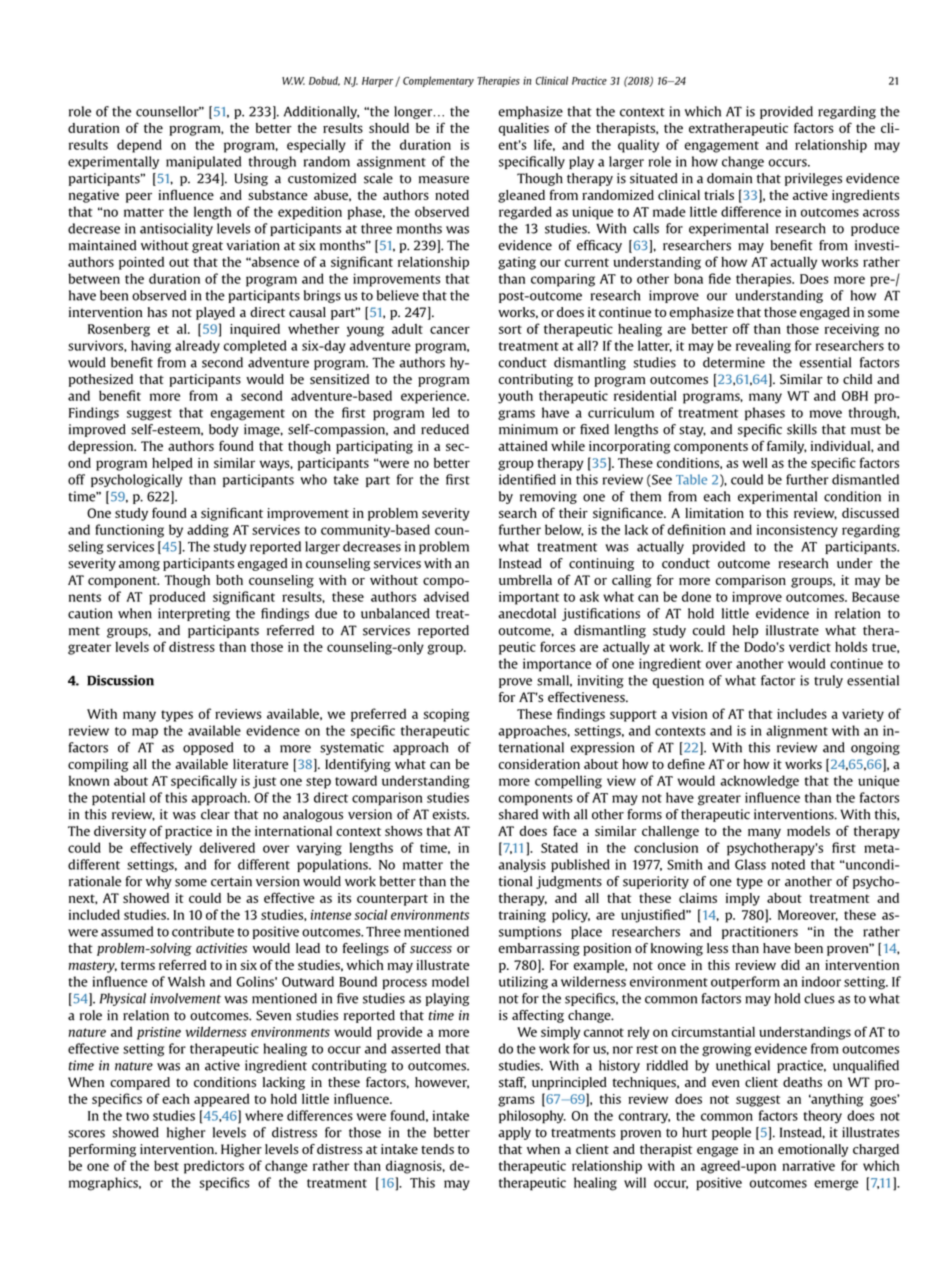 This image has width=952, height=1270. What do you see at coordinates (755, 463) in the image?
I see `well` at bounding box center [755, 463].
